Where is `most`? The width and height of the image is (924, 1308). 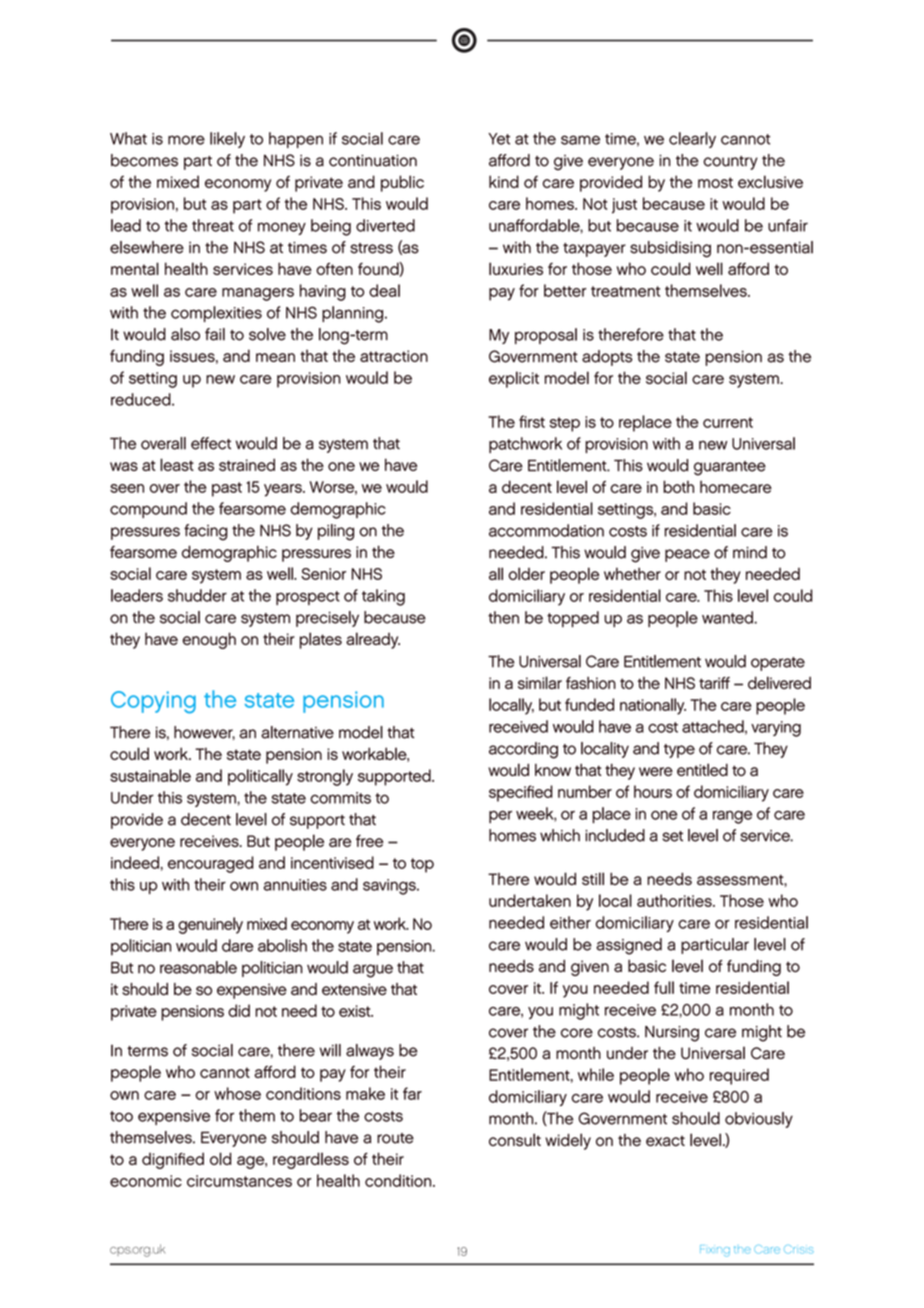 most is located at coordinates (715, 182).
